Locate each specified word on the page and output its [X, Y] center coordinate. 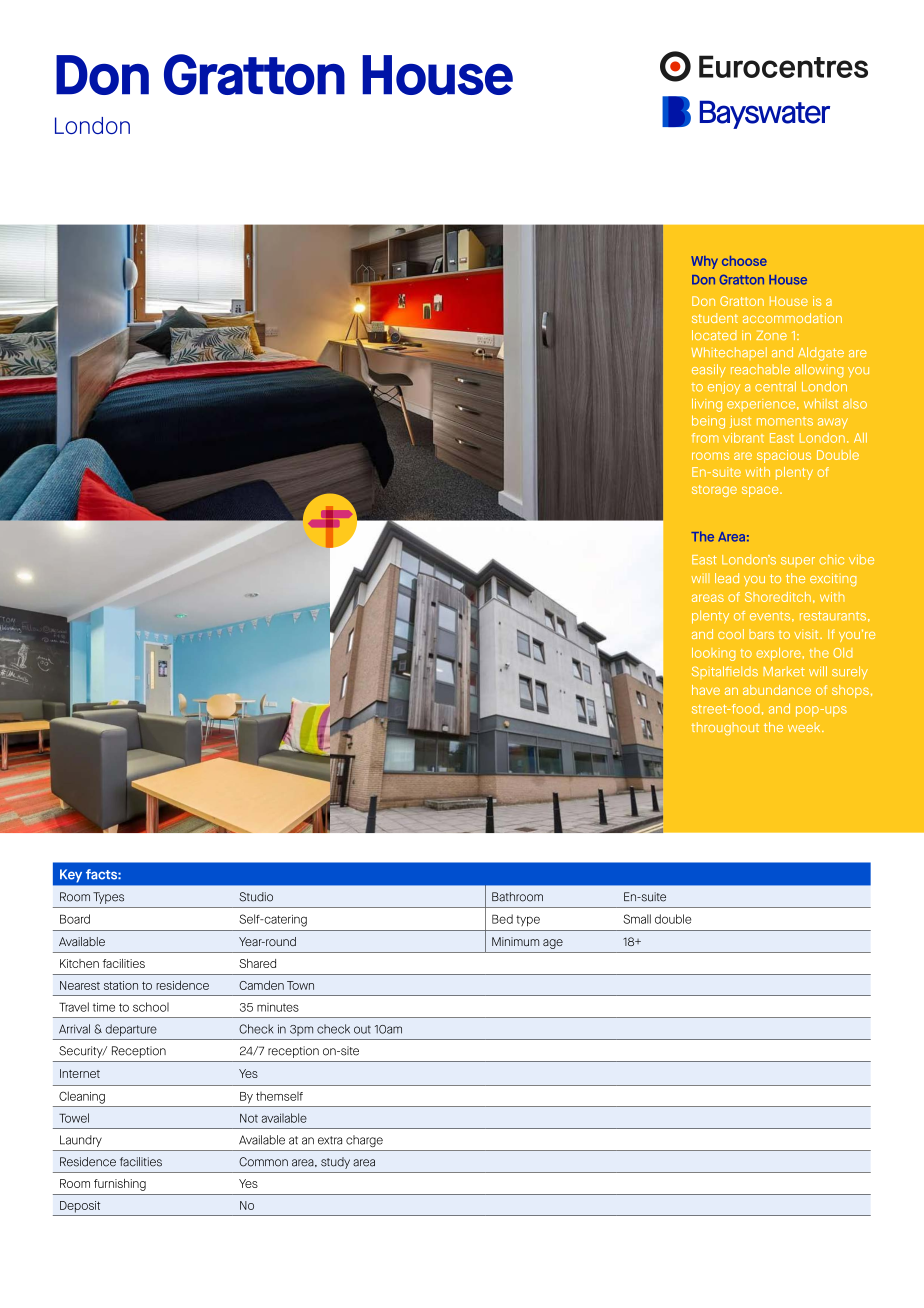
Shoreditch [778, 597]
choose [744, 261]
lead [727, 578]
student [715, 318]
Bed [502, 919]
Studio [256, 897]
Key [71, 876]
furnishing [120, 1185]
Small [637, 919]
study [335, 1163]
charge [364, 1141]
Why [704, 262]
